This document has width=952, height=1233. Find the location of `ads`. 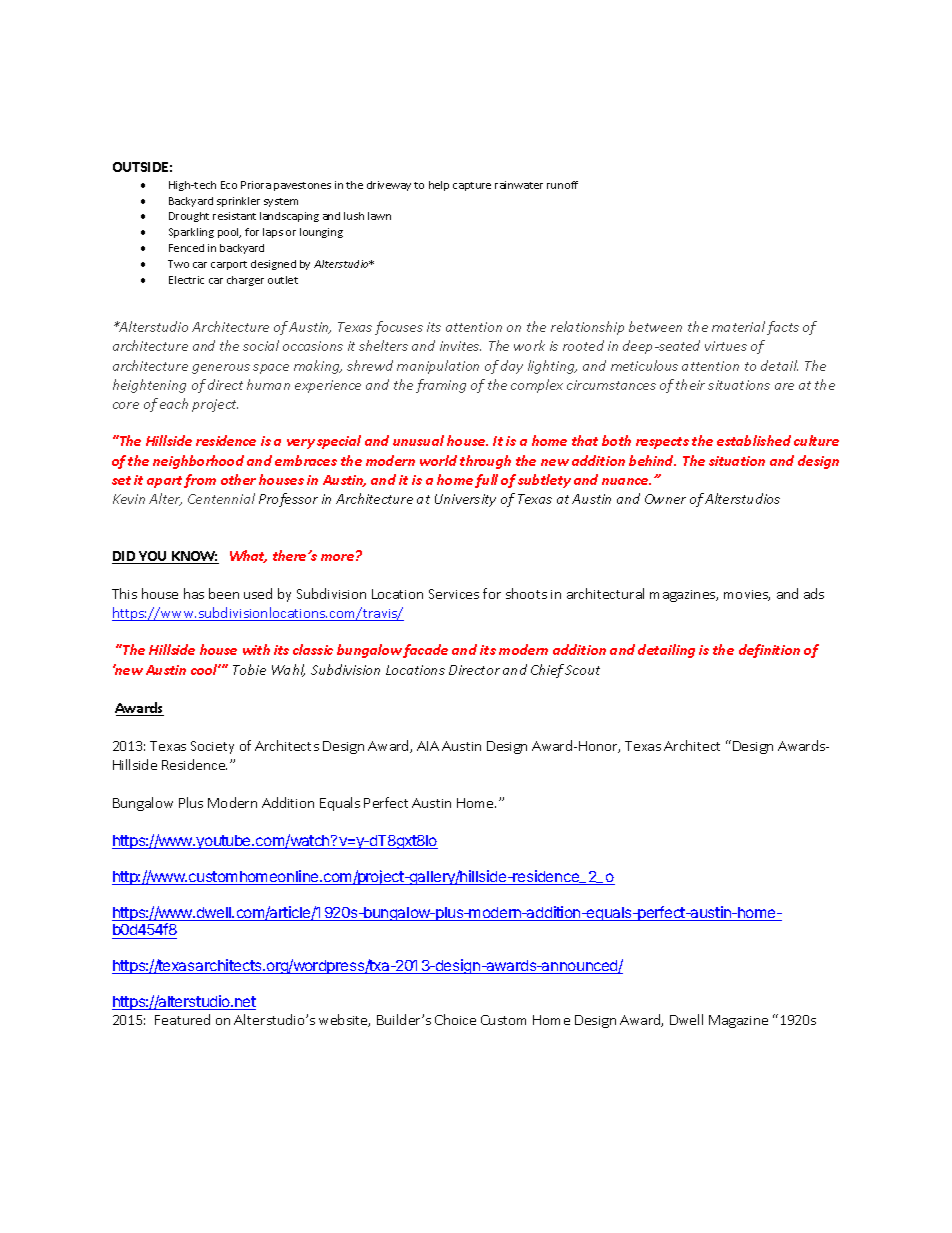

ads is located at coordinates (814, 593).
